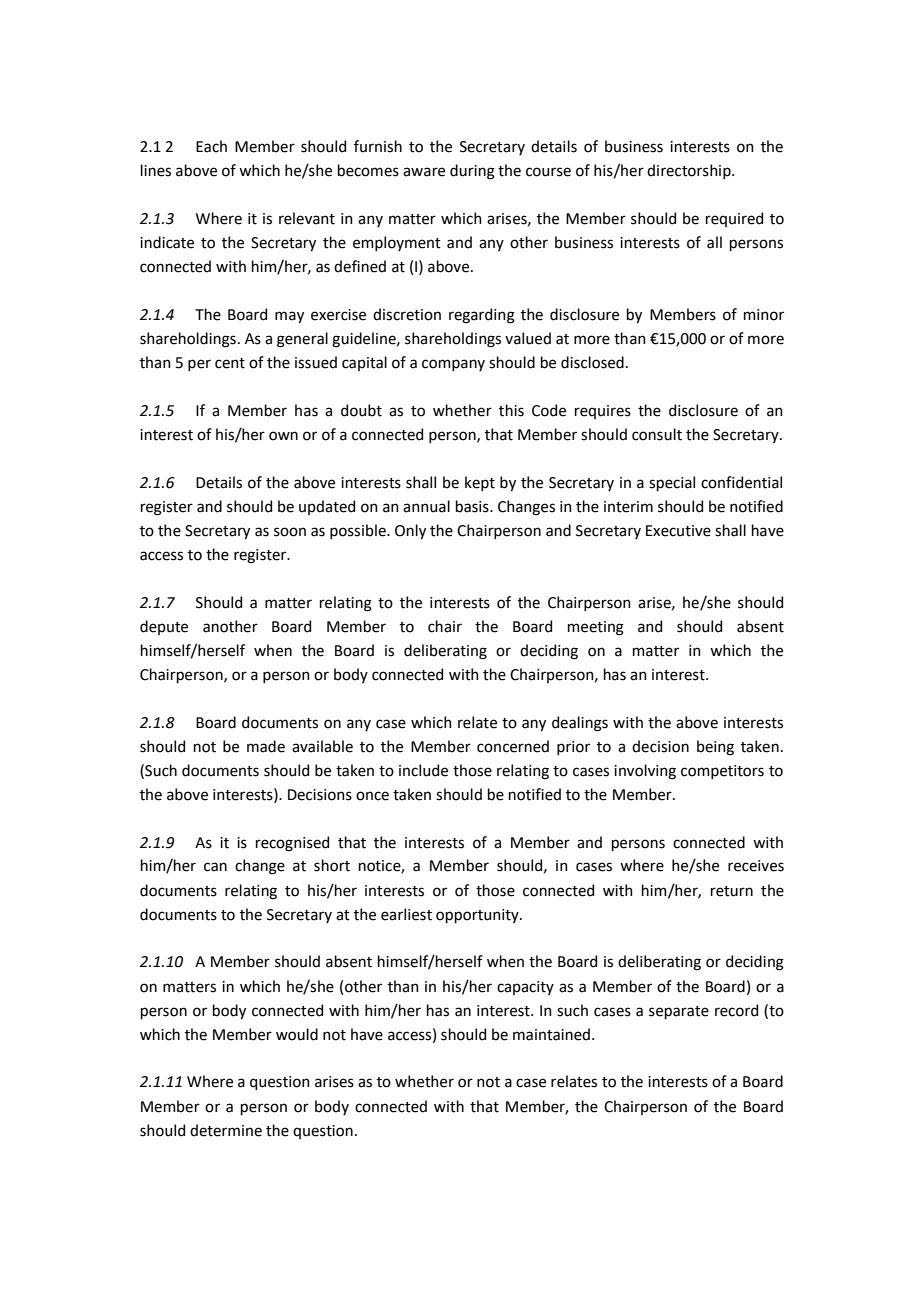  Describe the element at coordinates (734, 219) in the document. I see `required` at that location.
